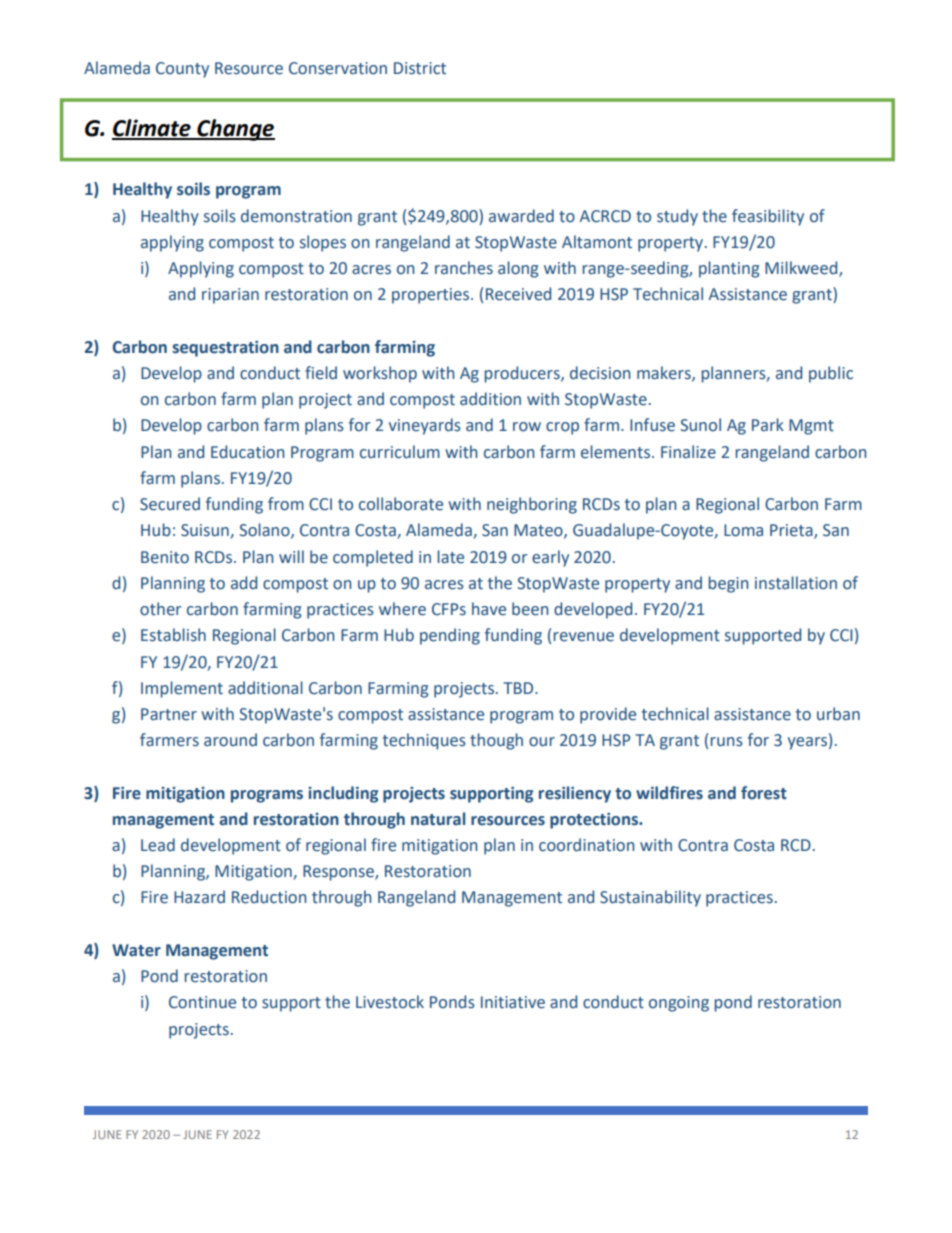 This screenshot has height=1233, width=952. I want to click on sequestration, so click(225, 349).
